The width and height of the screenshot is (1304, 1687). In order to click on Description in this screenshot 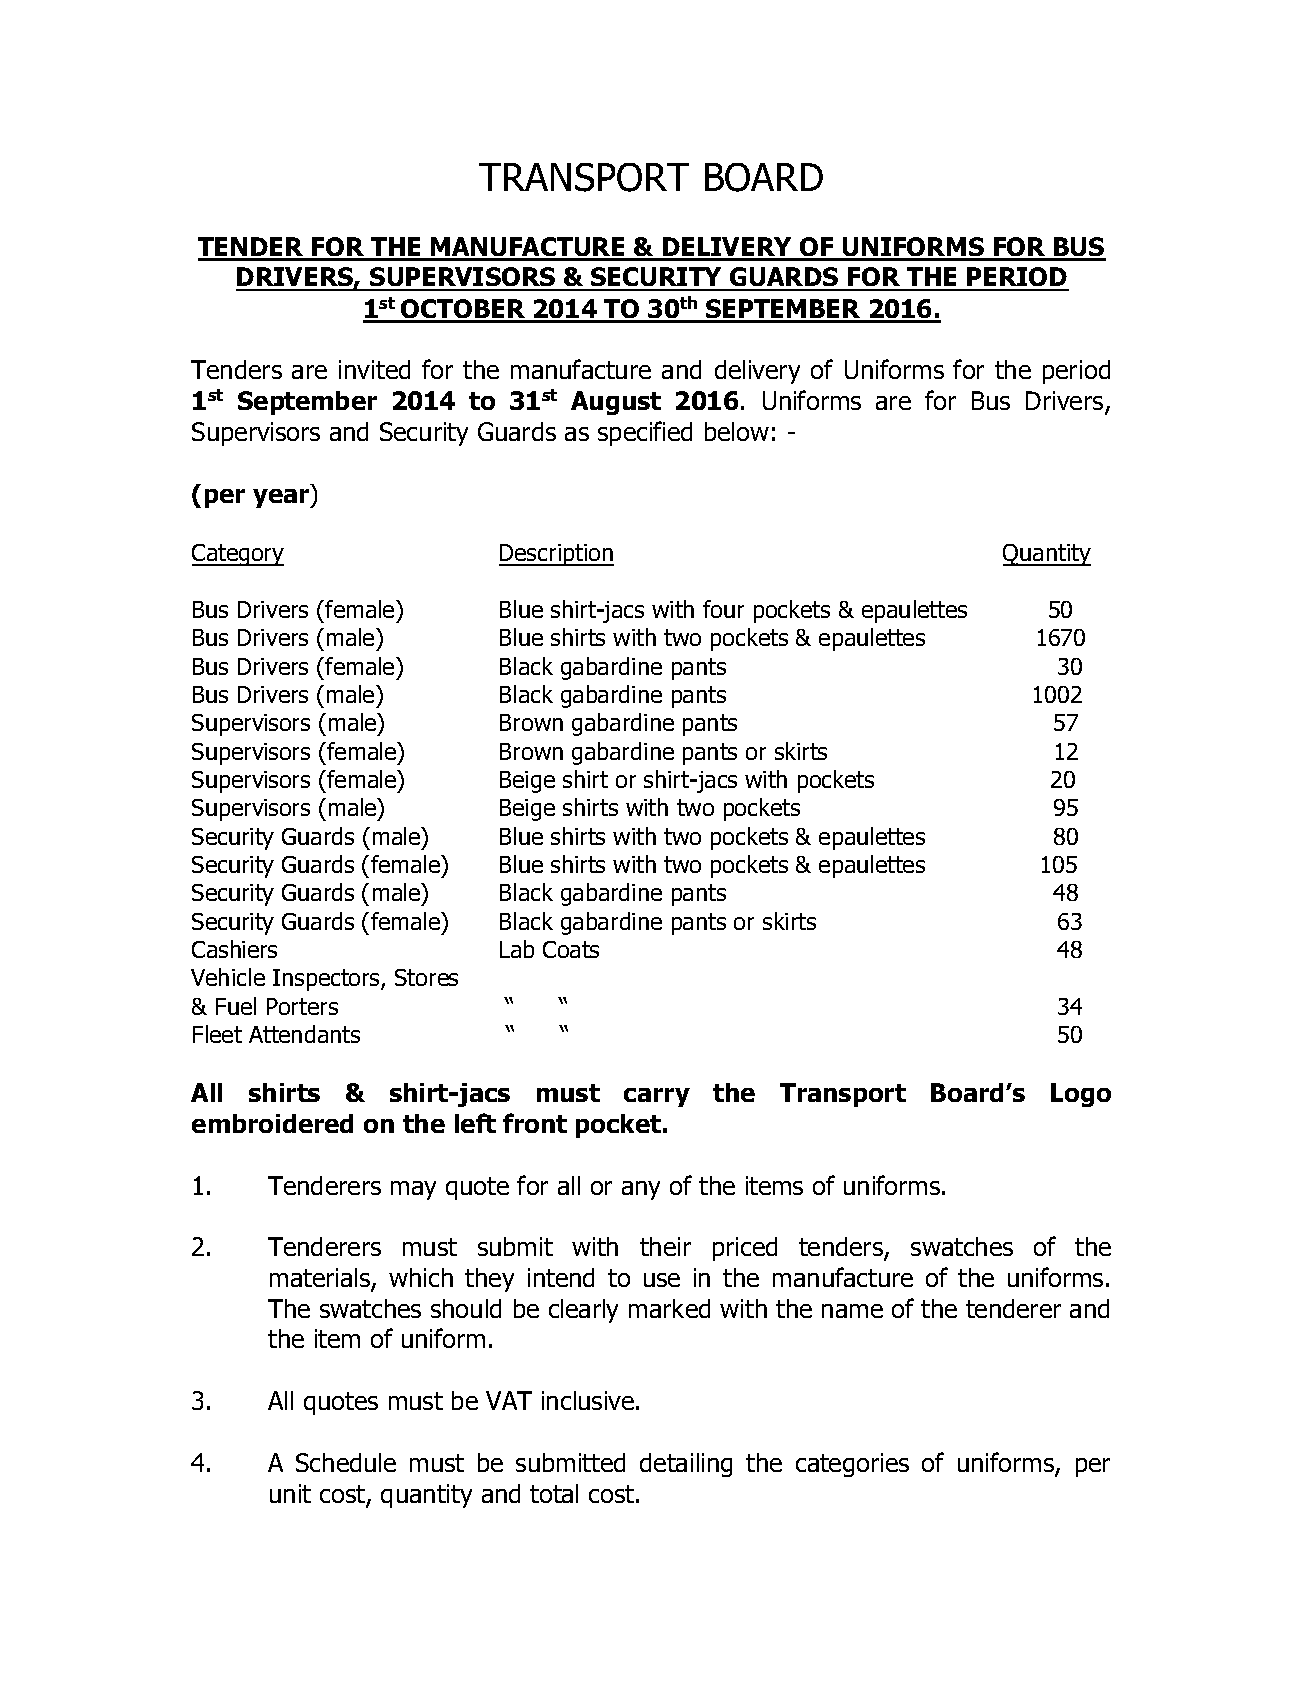, I will do `click(556, 555)`.
